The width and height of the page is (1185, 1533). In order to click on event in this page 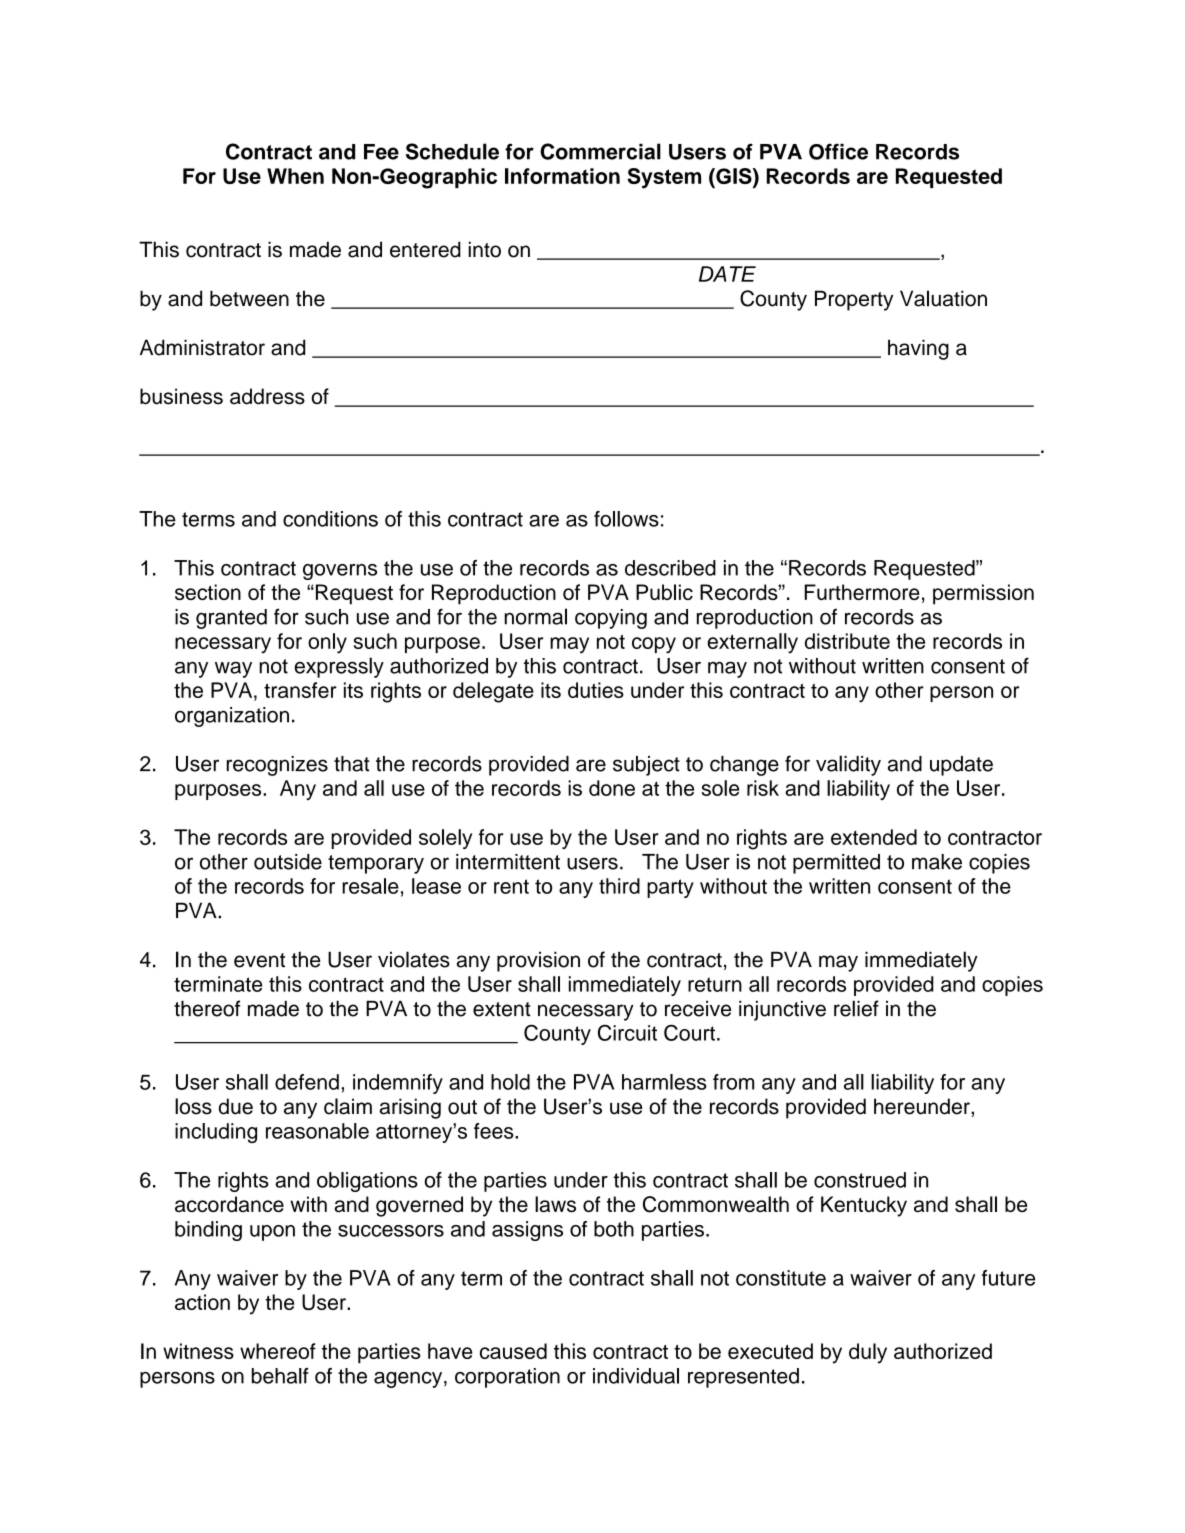, I will do `click(259, 960)`.
